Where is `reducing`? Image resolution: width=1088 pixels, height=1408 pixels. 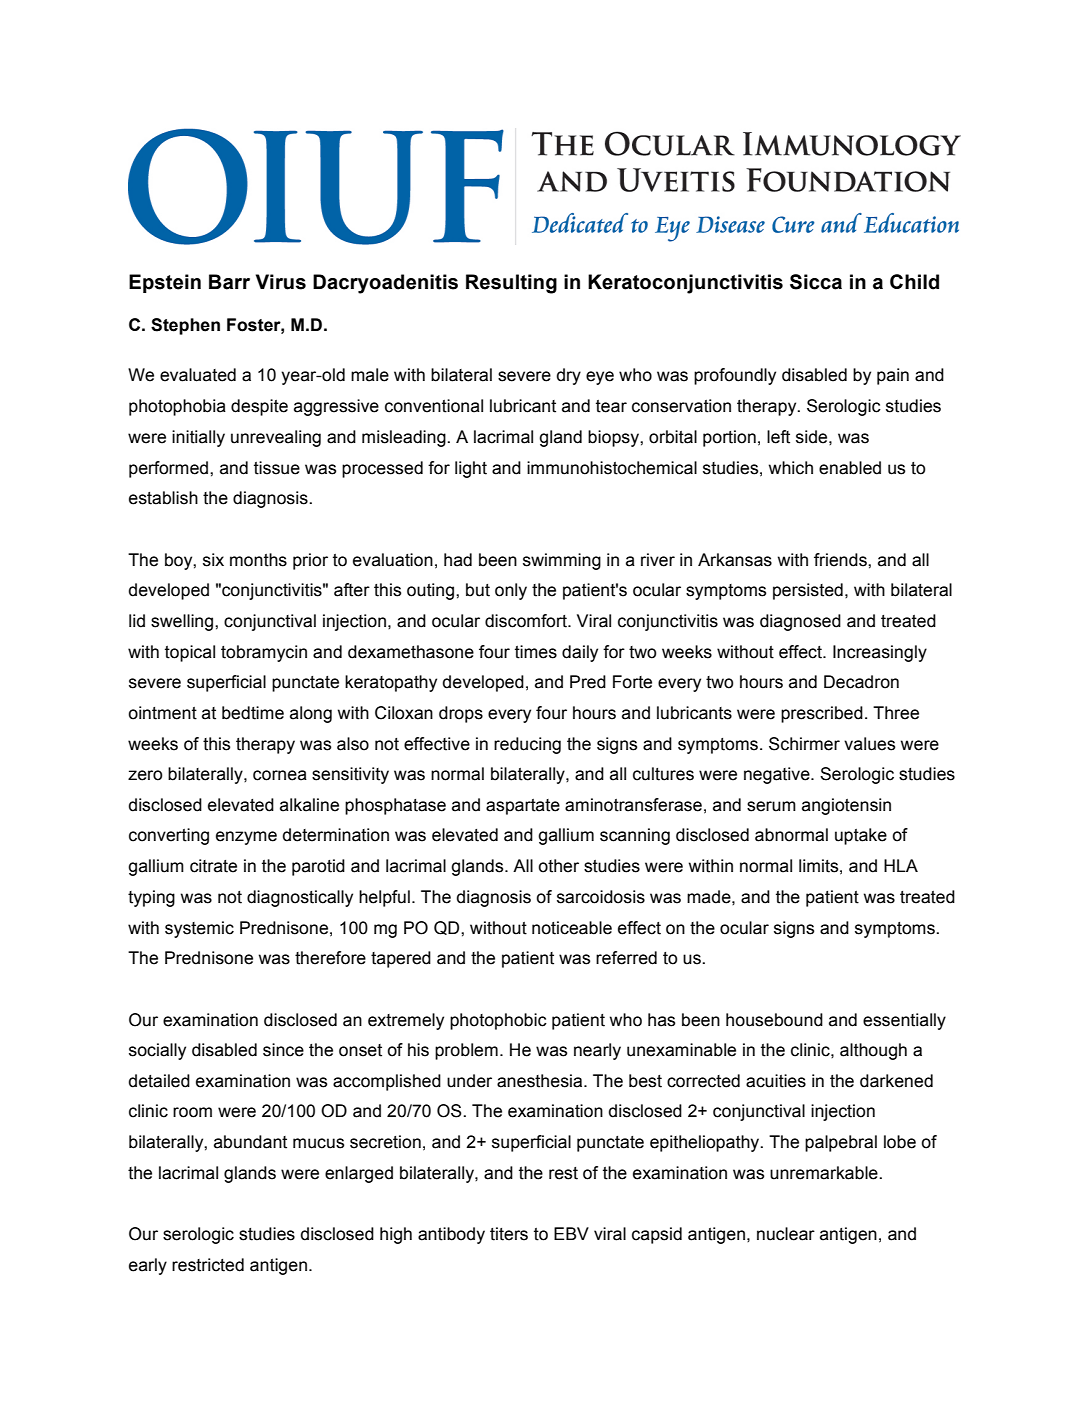 reducing is located at coordinates (527, 745).
